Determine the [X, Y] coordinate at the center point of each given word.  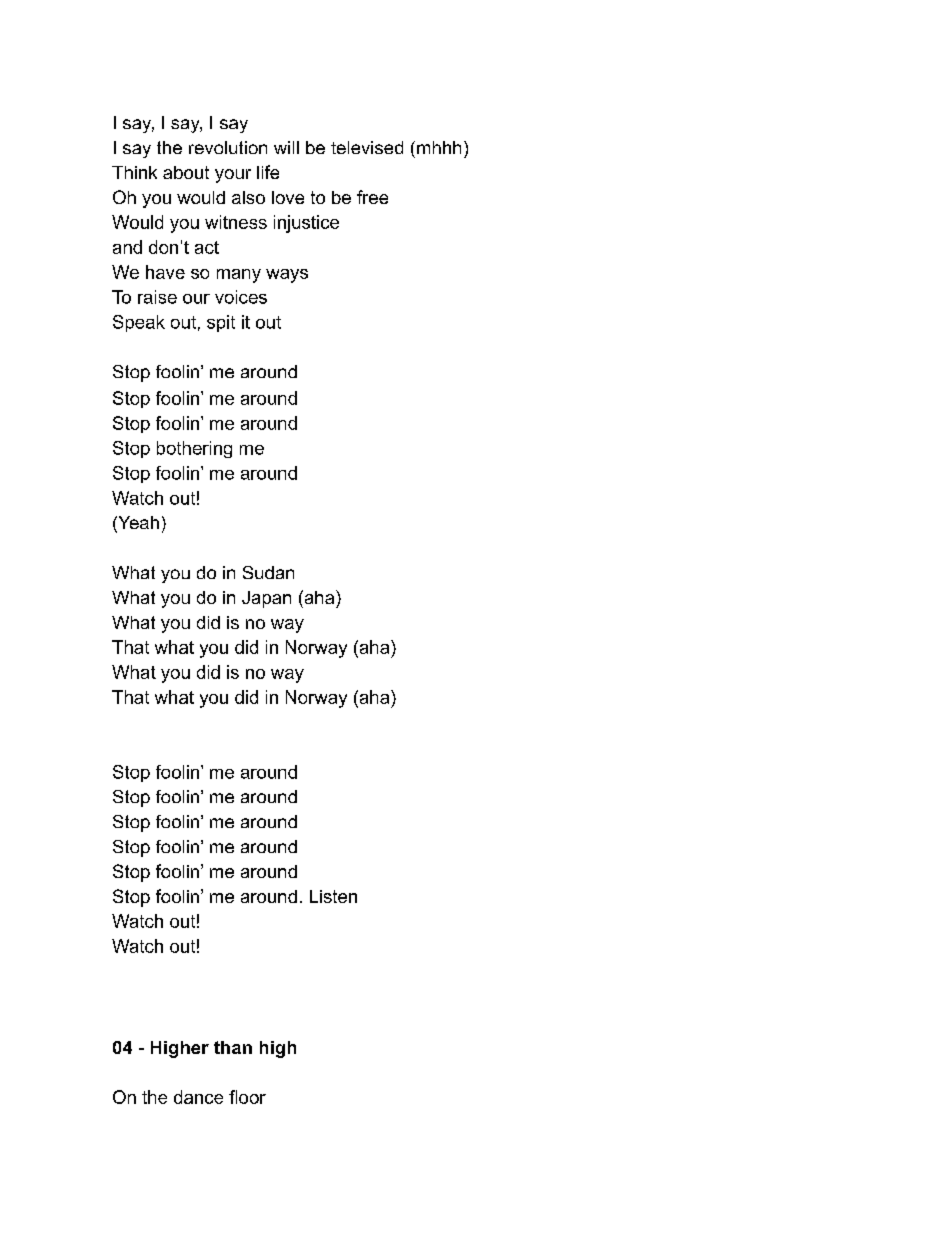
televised [367, 147]
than [233, 1047]
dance [198, 1097]
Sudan [268, 572]
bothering [194, 449]
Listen [333, 896]
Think [134, 172]
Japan [266, 599]
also [248, 197]
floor [247, 1097]
